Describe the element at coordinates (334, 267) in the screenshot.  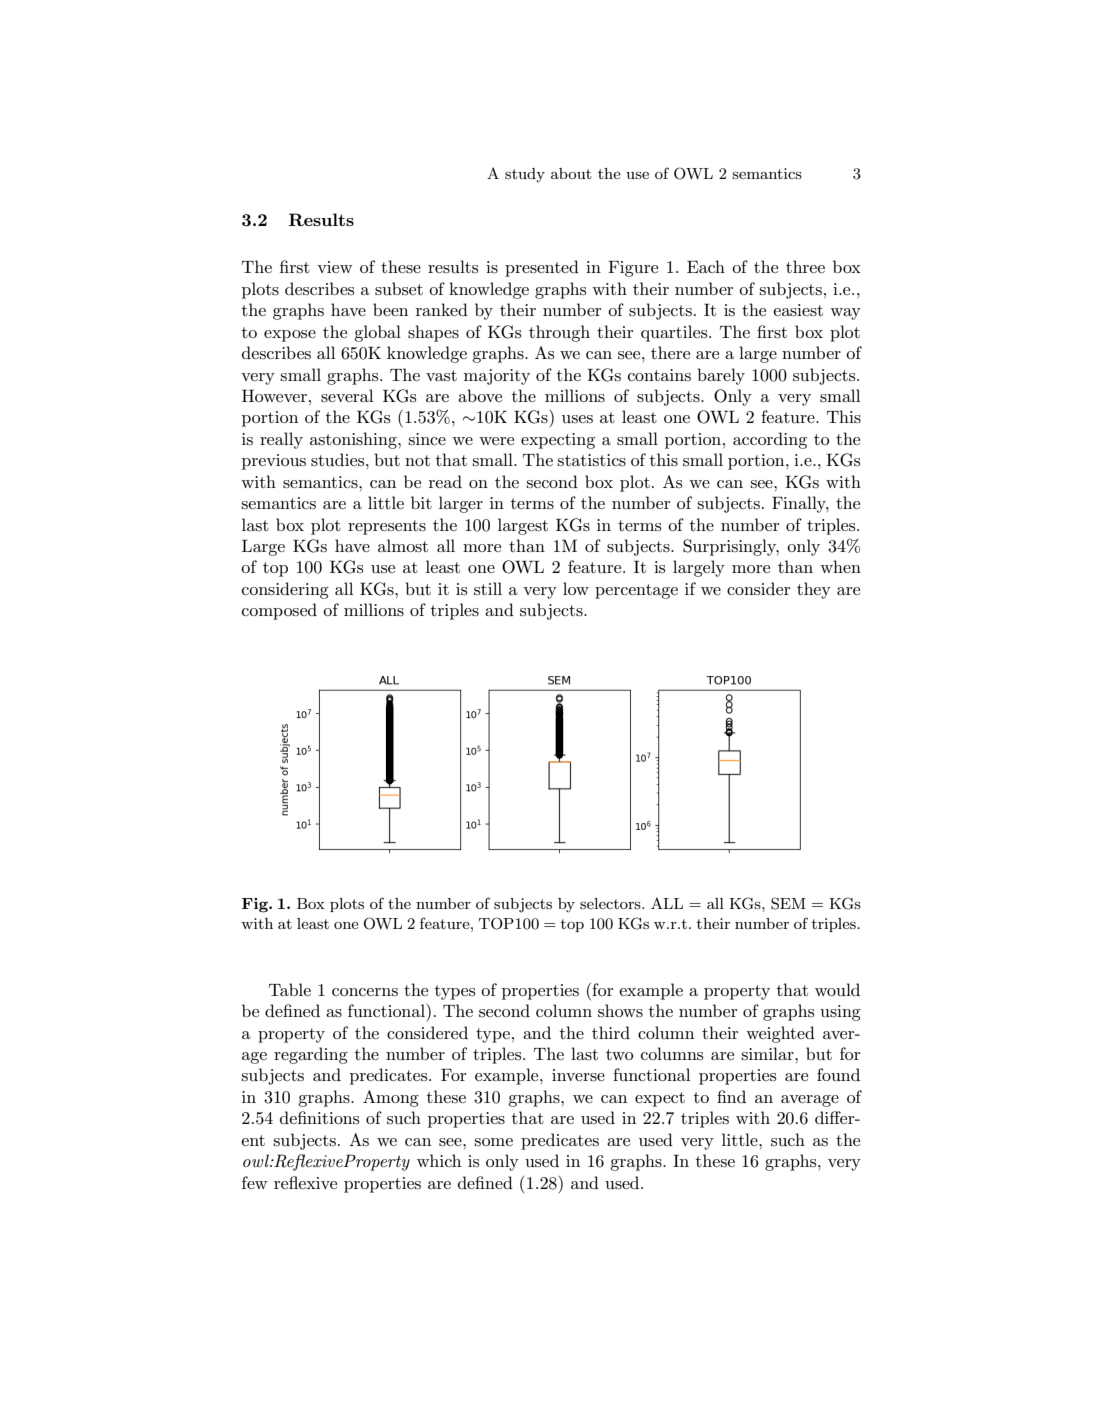
I see `view` at that location.
